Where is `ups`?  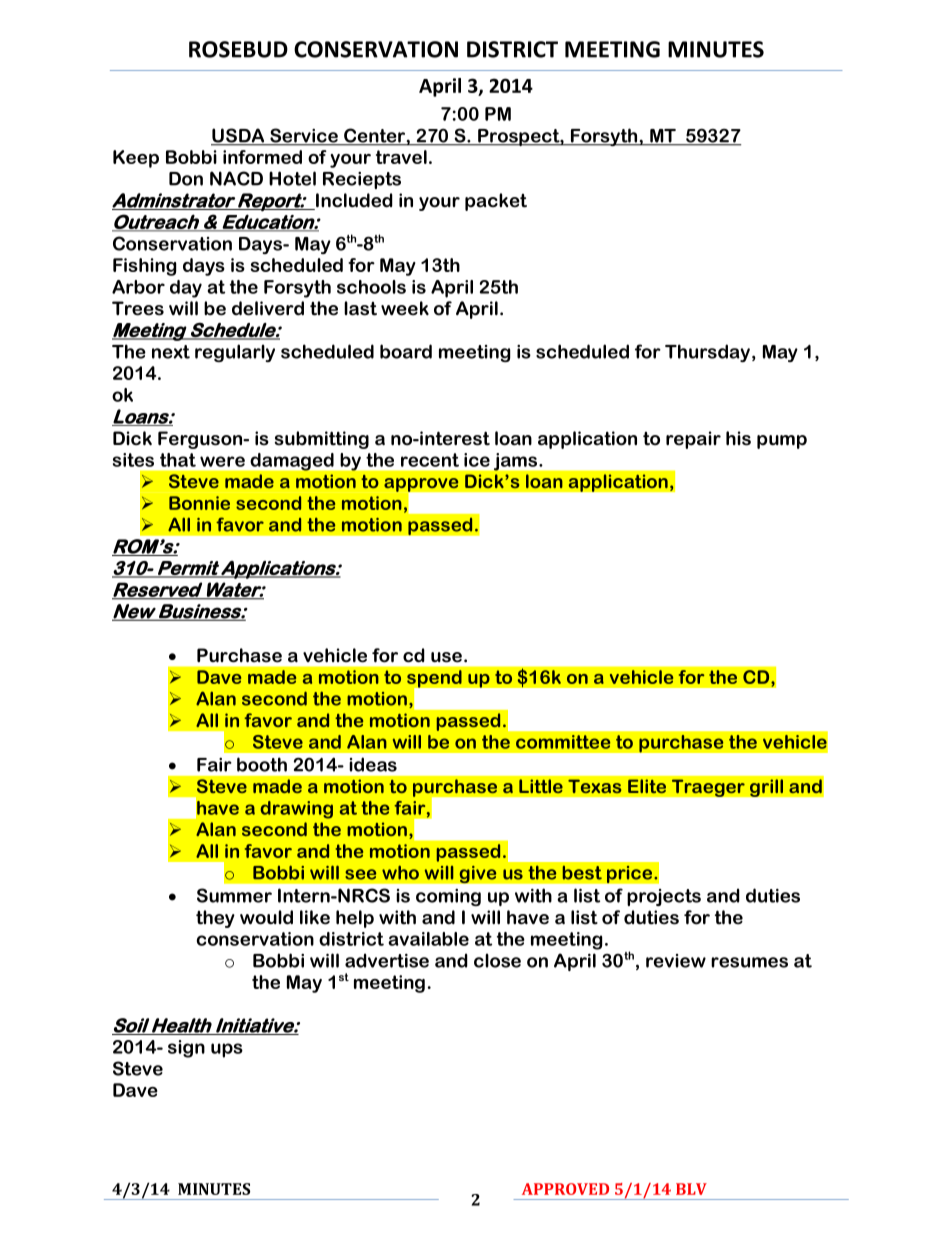
ups is located at coordinates (227, 1050).
